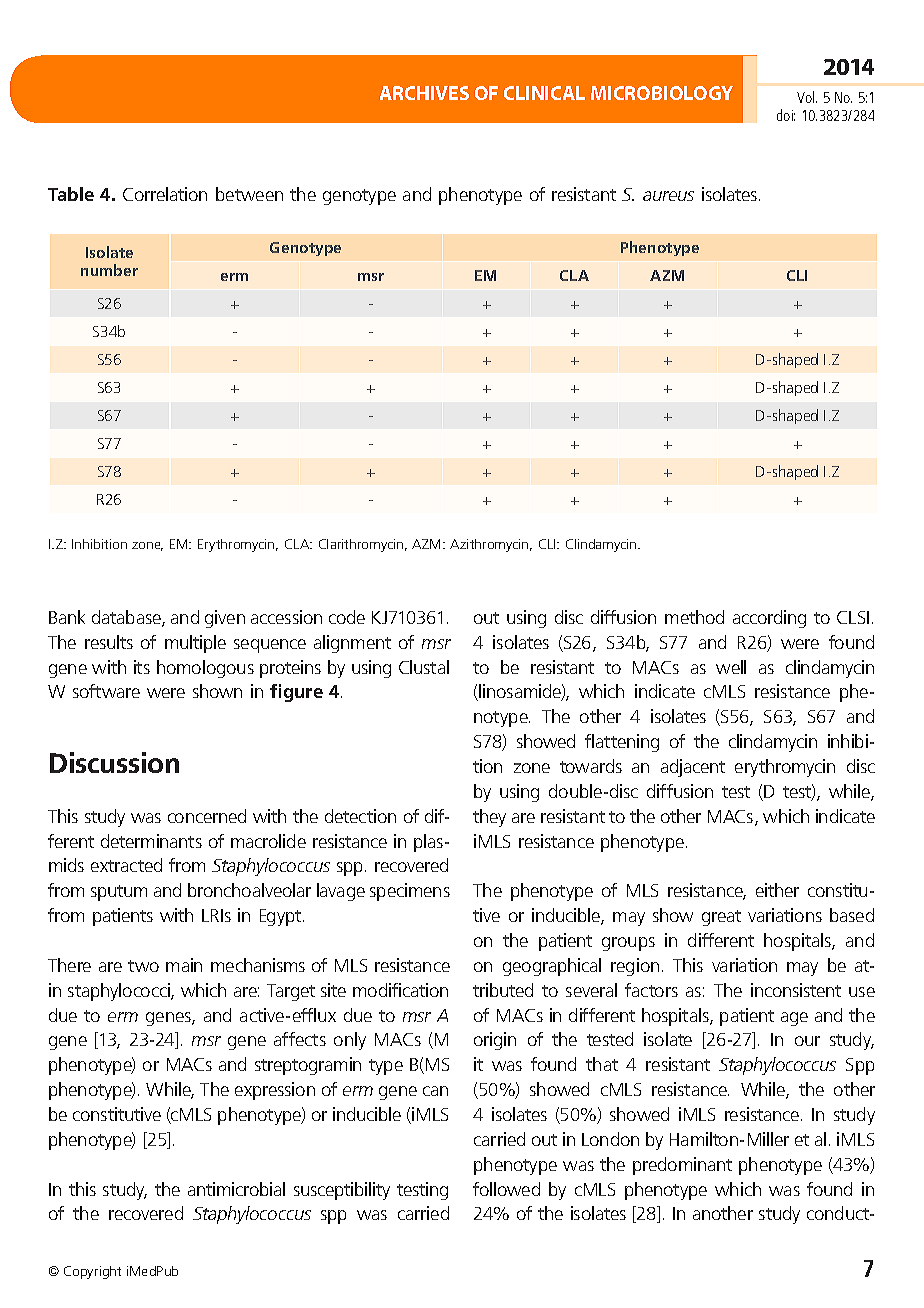  Describe the element at coordinates (92, 1272) in the screenshot. I see `Copyright` at that location.
